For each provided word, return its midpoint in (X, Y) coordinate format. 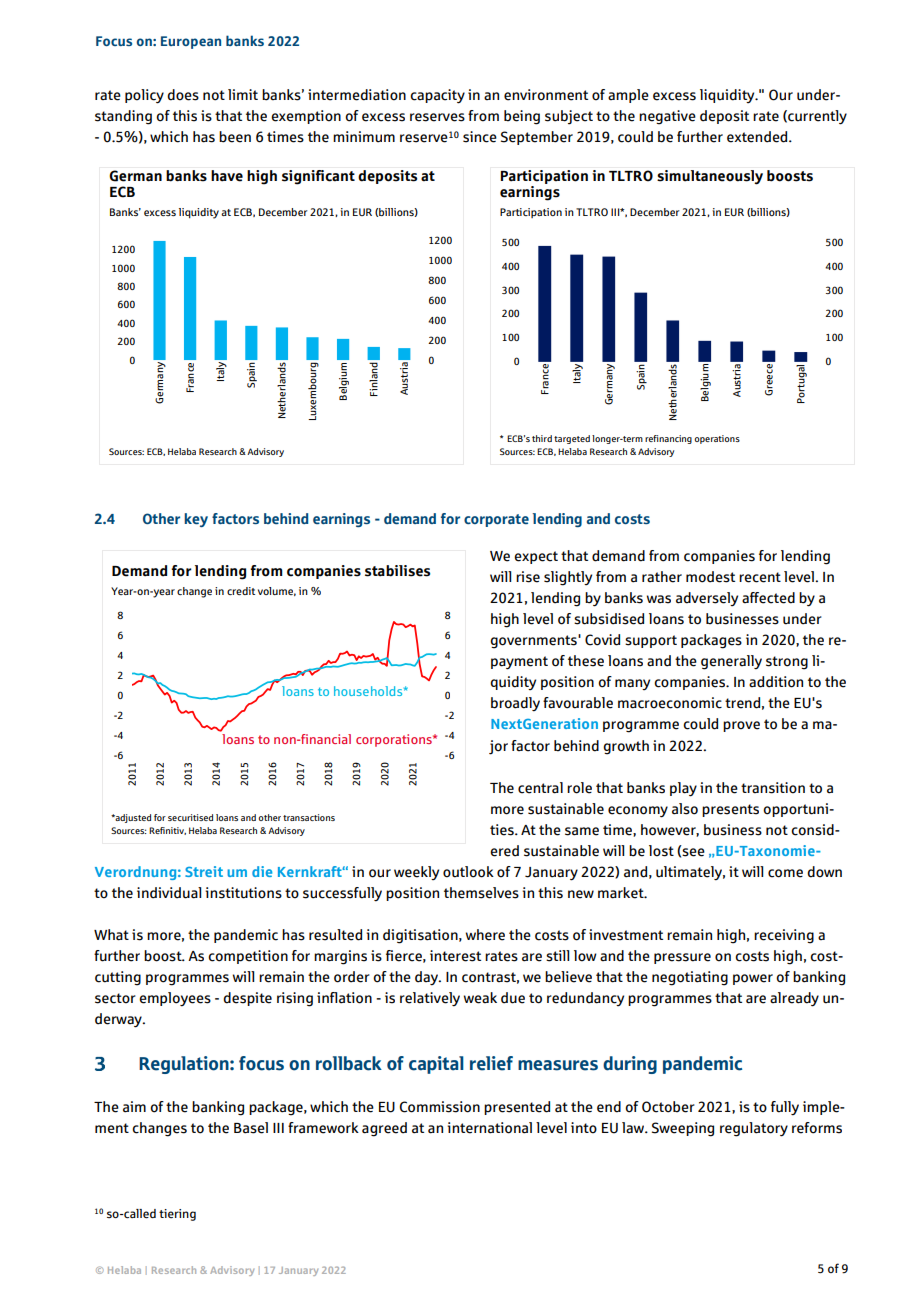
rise (528, 577)
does (183, 95)
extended (758, 137)
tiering (177, 1215)
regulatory (754, 1129)
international (489, 1128)
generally (731, 662)
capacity (437, 96)
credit (241, 591)
